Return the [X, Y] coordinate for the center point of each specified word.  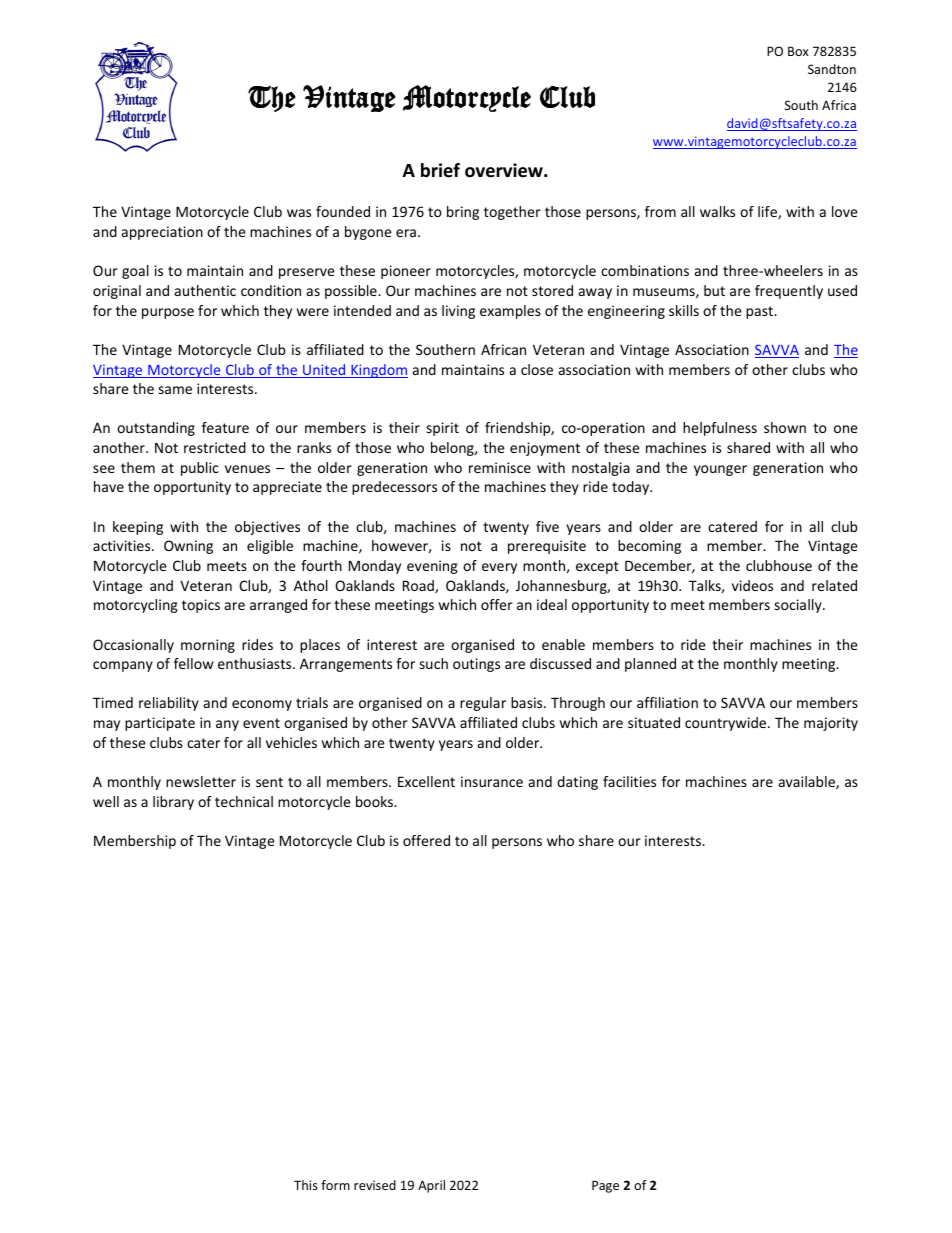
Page [605, 1186]
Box [798, 51]
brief [440, 170]
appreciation [162, 233]
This [306, 1185]
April [431, 1186]
